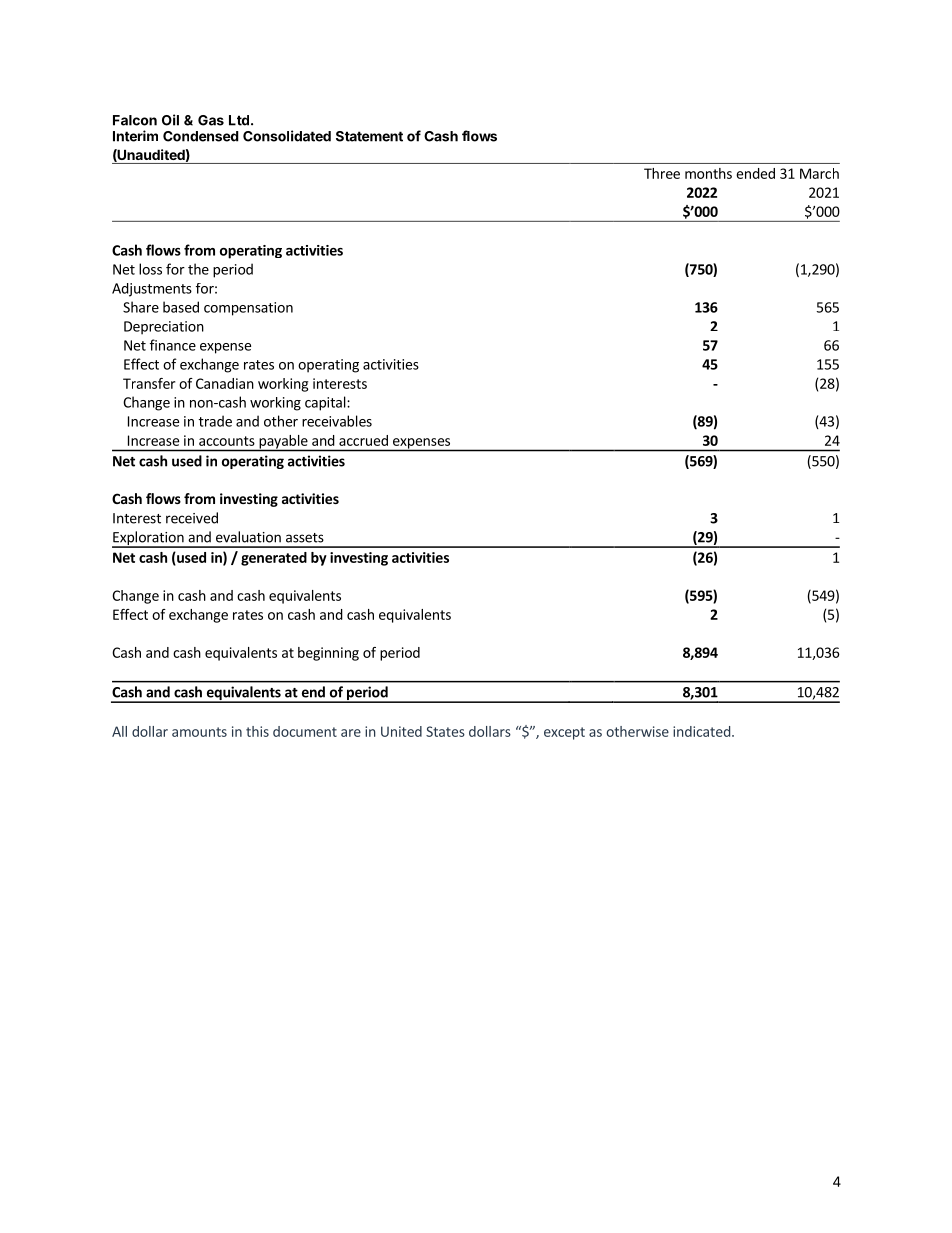 The image size is (952, 1233). What do you see at coordinates (708, 173) in the image?
I see `months` at bounding box center [708, 173].
